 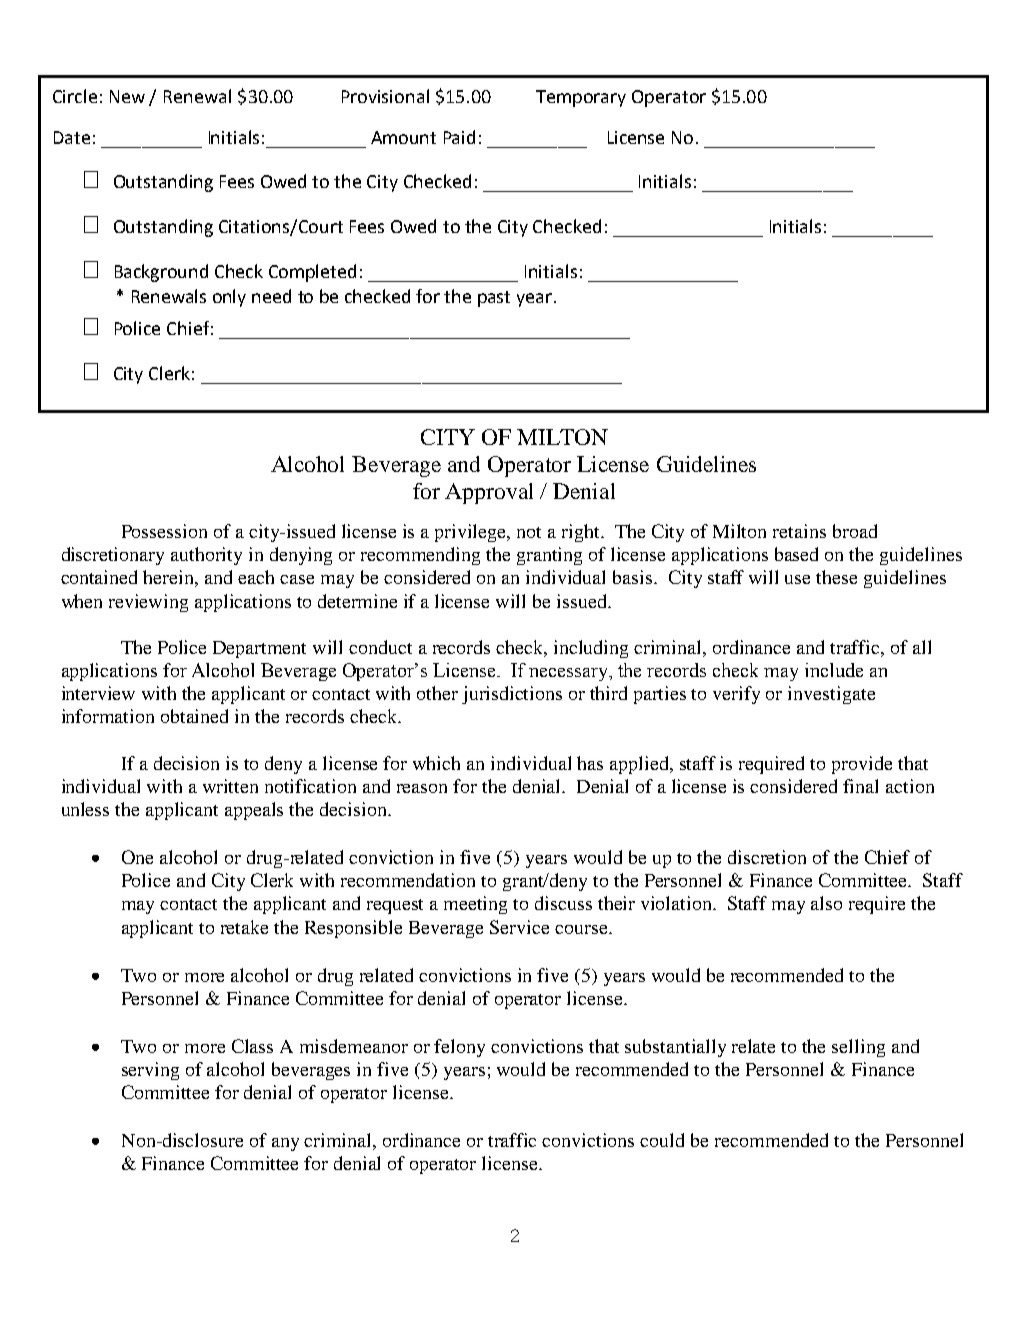 What do you see at coordinates (797, 579) in the page?
I see `use` at bounding box center [797, 579].
